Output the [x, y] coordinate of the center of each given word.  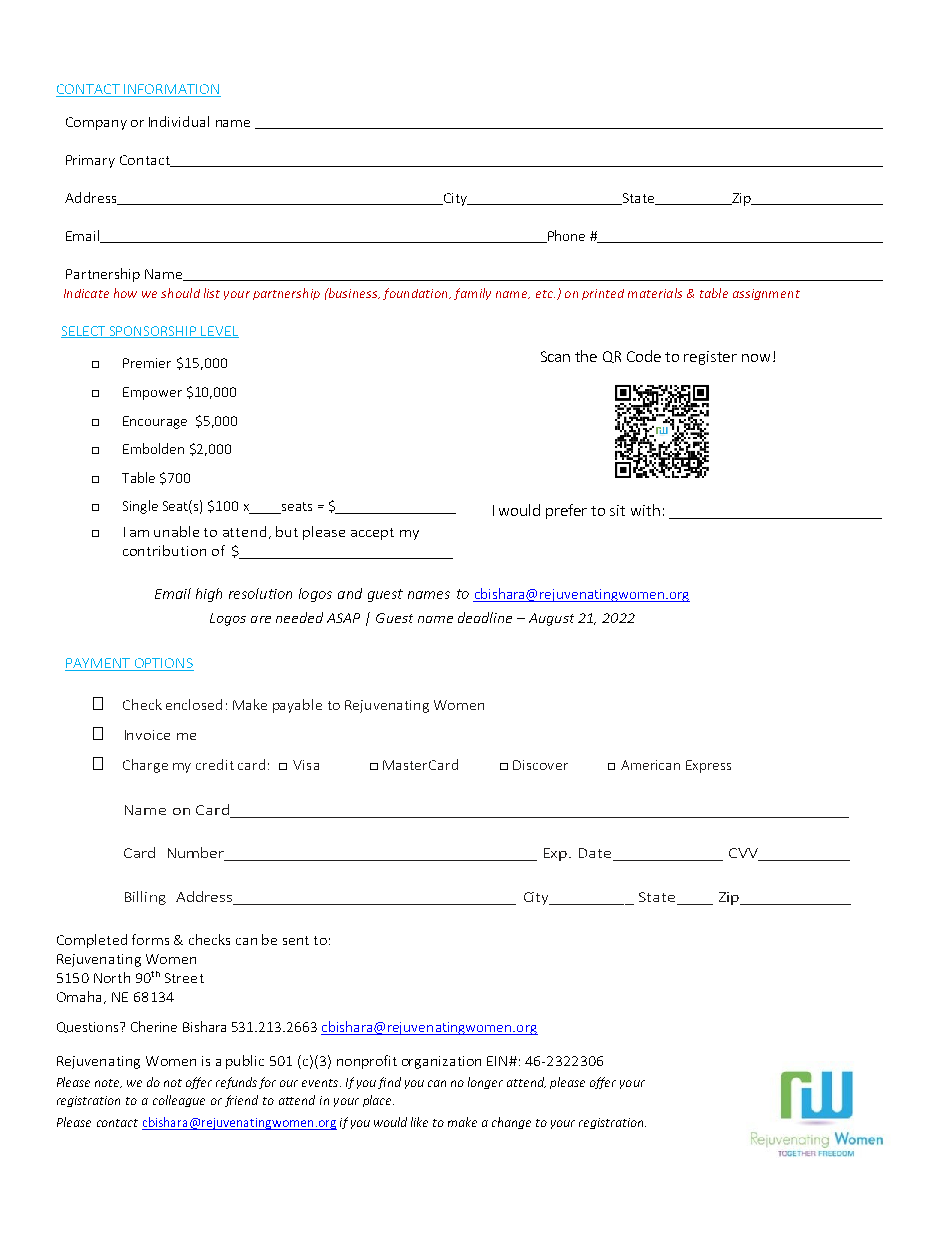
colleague [179, 1101]
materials [655, 293]
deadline [485, 617]
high [209, 595]
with [645, 510]
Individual [179, 121]
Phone [565, 236]
